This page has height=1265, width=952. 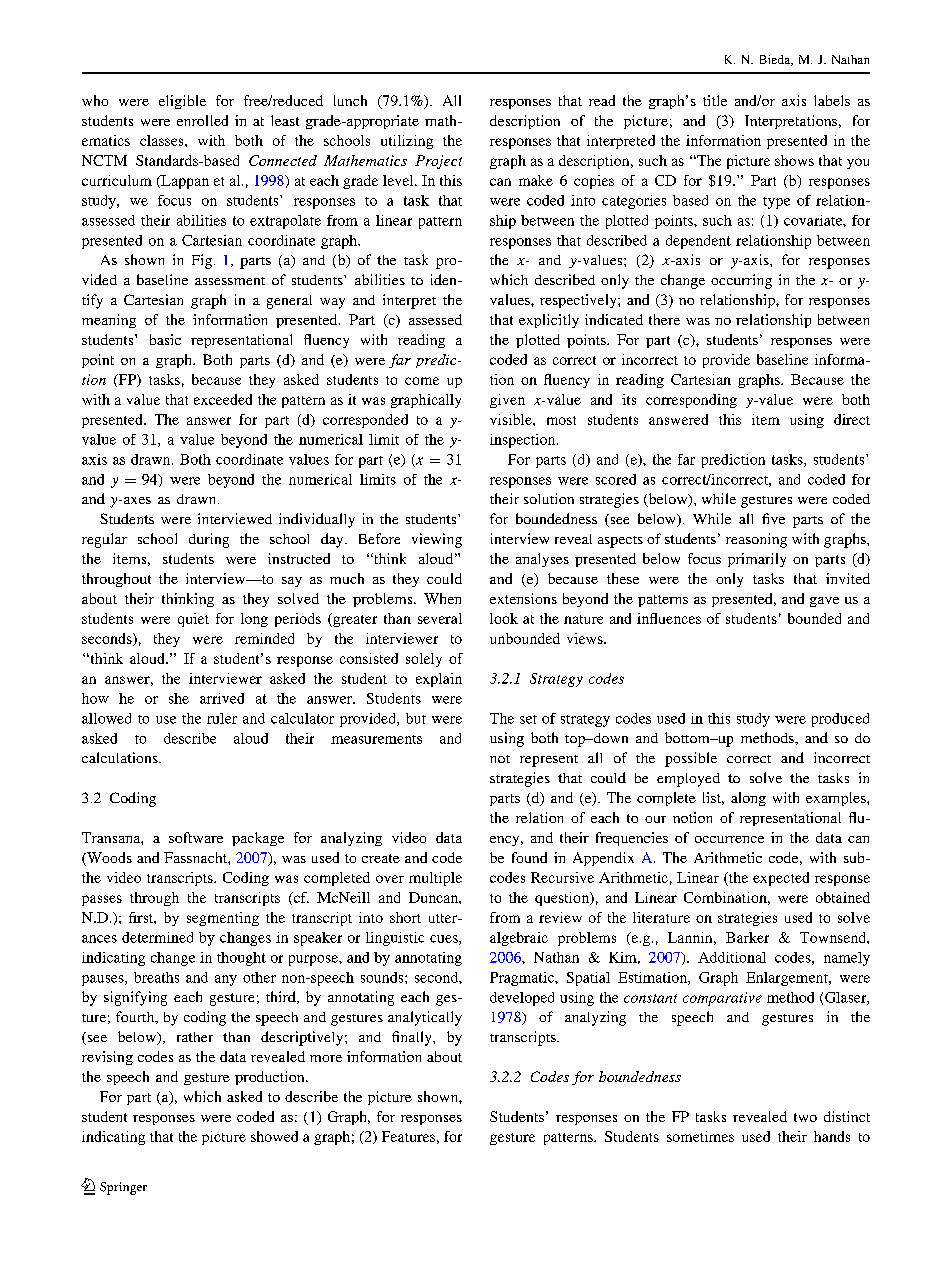 I want to click on enrolled, so click(x=202, y=120).
